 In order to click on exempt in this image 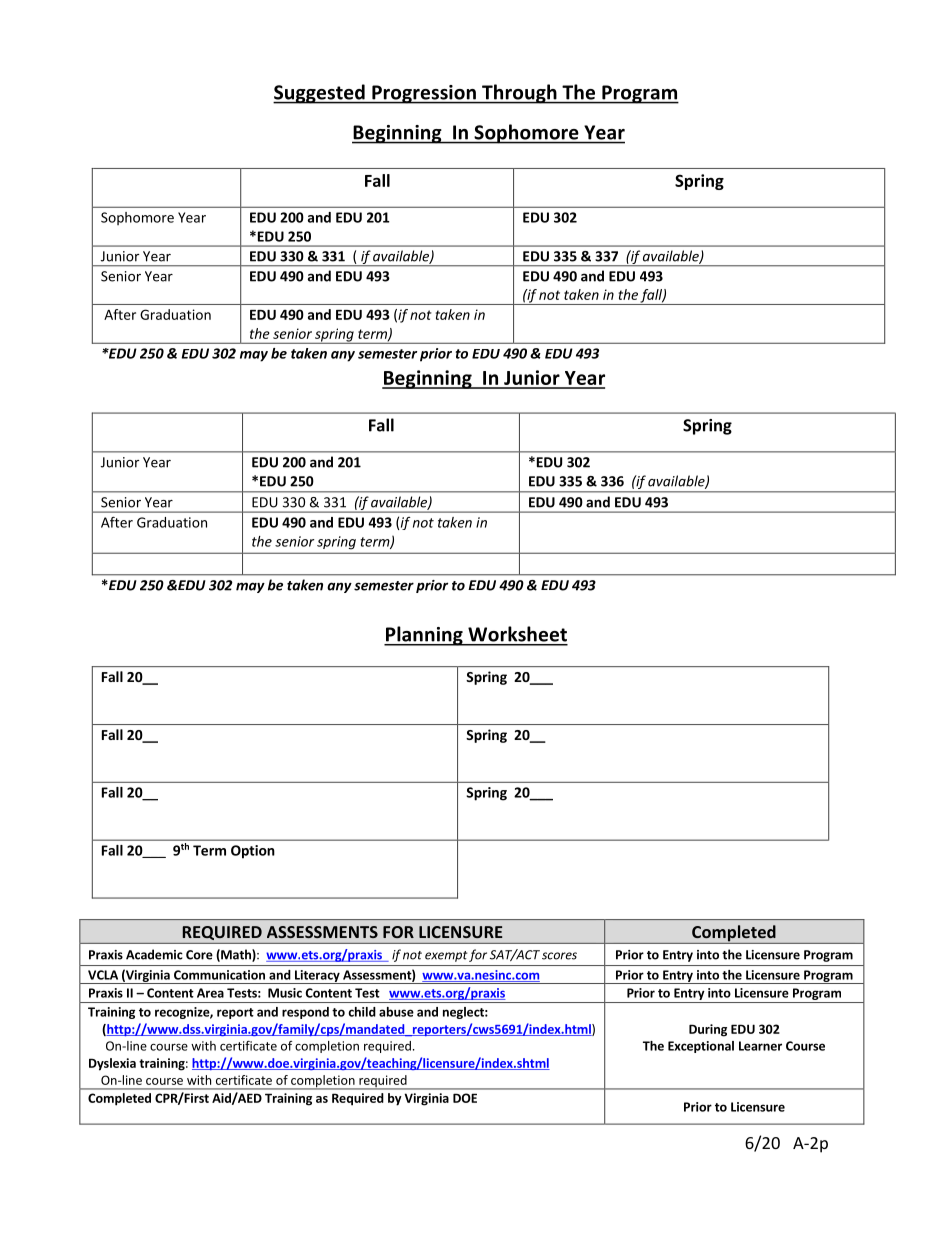, I will do `click(446, 956)`.
